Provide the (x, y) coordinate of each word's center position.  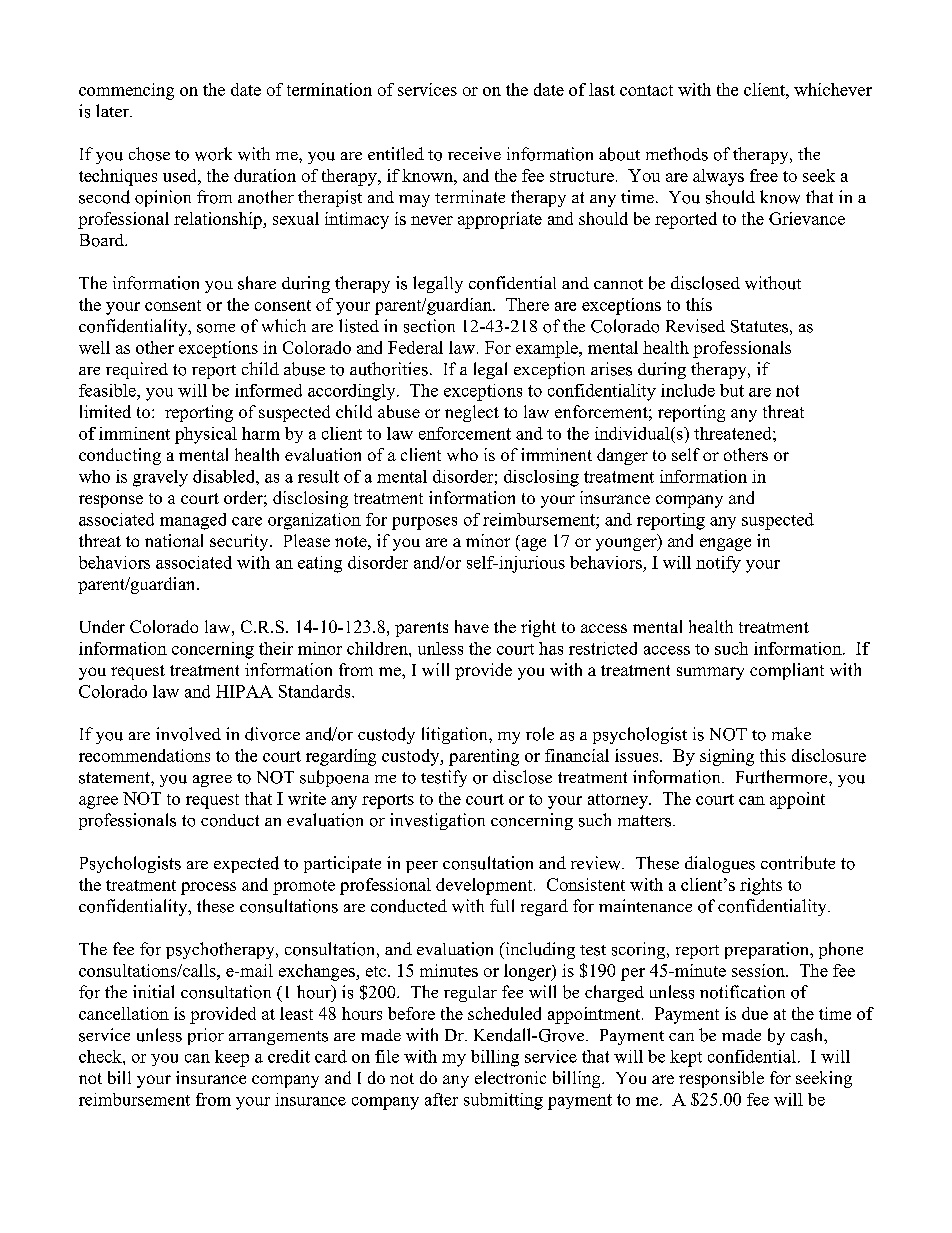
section (429, 326)
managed (193, 521)
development (485, 886)
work (213, 154)
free (764, 175)
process (208, 888)
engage (725, 544)
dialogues (720, 864)
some (216, 328)
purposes (424, 523)
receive (474, 153)
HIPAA (244, 691)
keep (232, 1058)
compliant (787, 671)
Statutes (759, 326)
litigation (456, 735)
